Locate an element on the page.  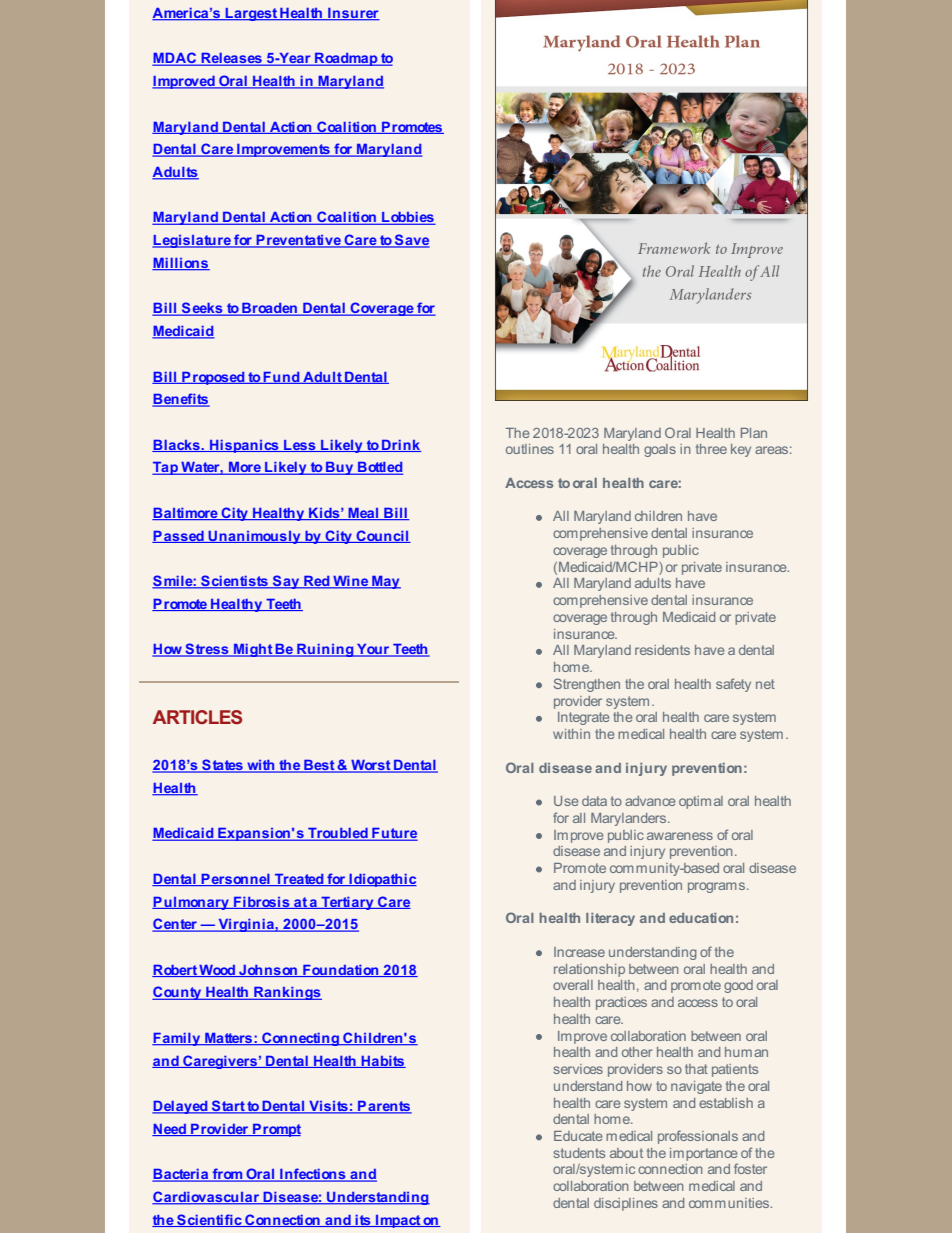
Lobbies is located at coordinates (408, 218).
